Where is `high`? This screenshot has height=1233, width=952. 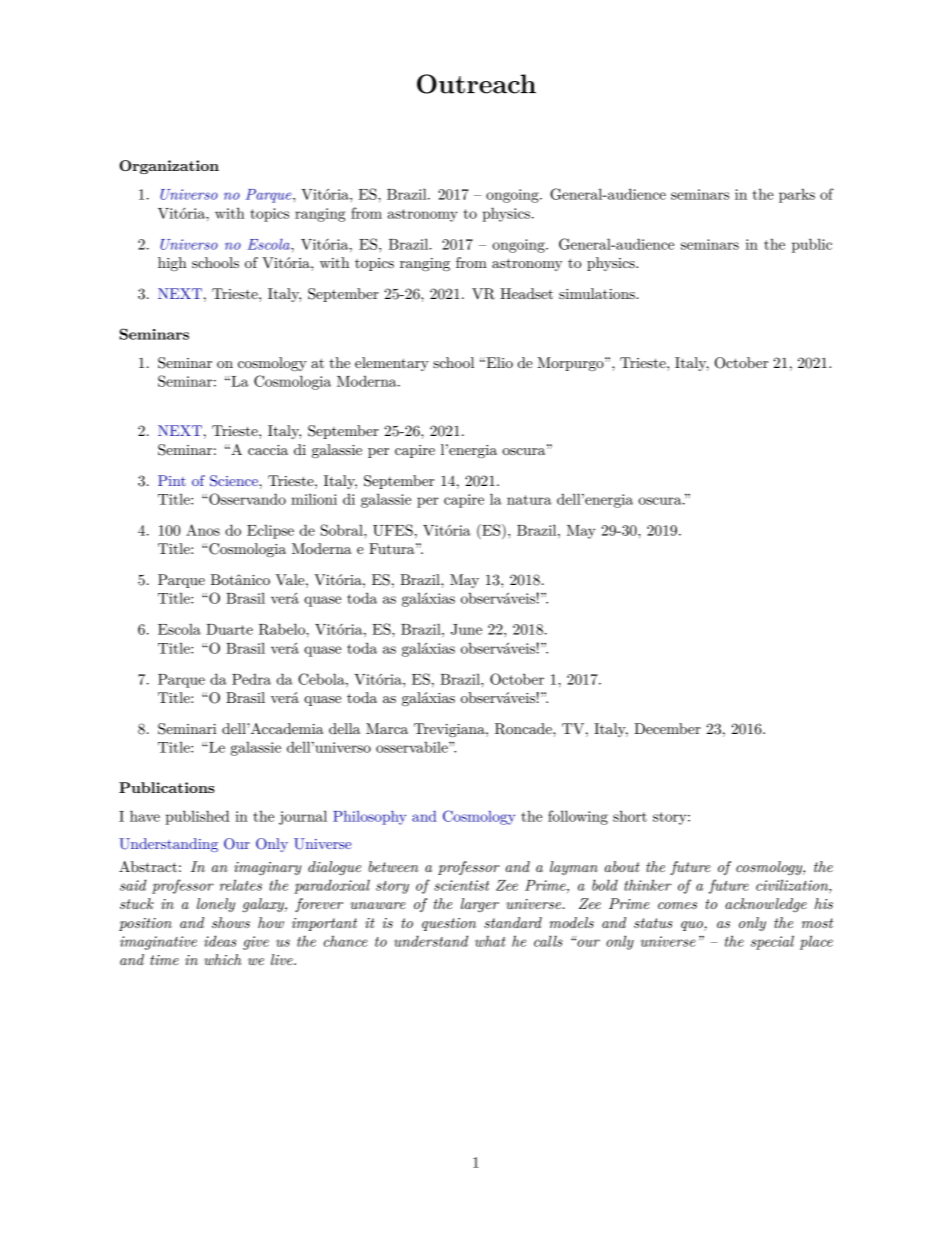 high is located at coordinates (172, 264).
